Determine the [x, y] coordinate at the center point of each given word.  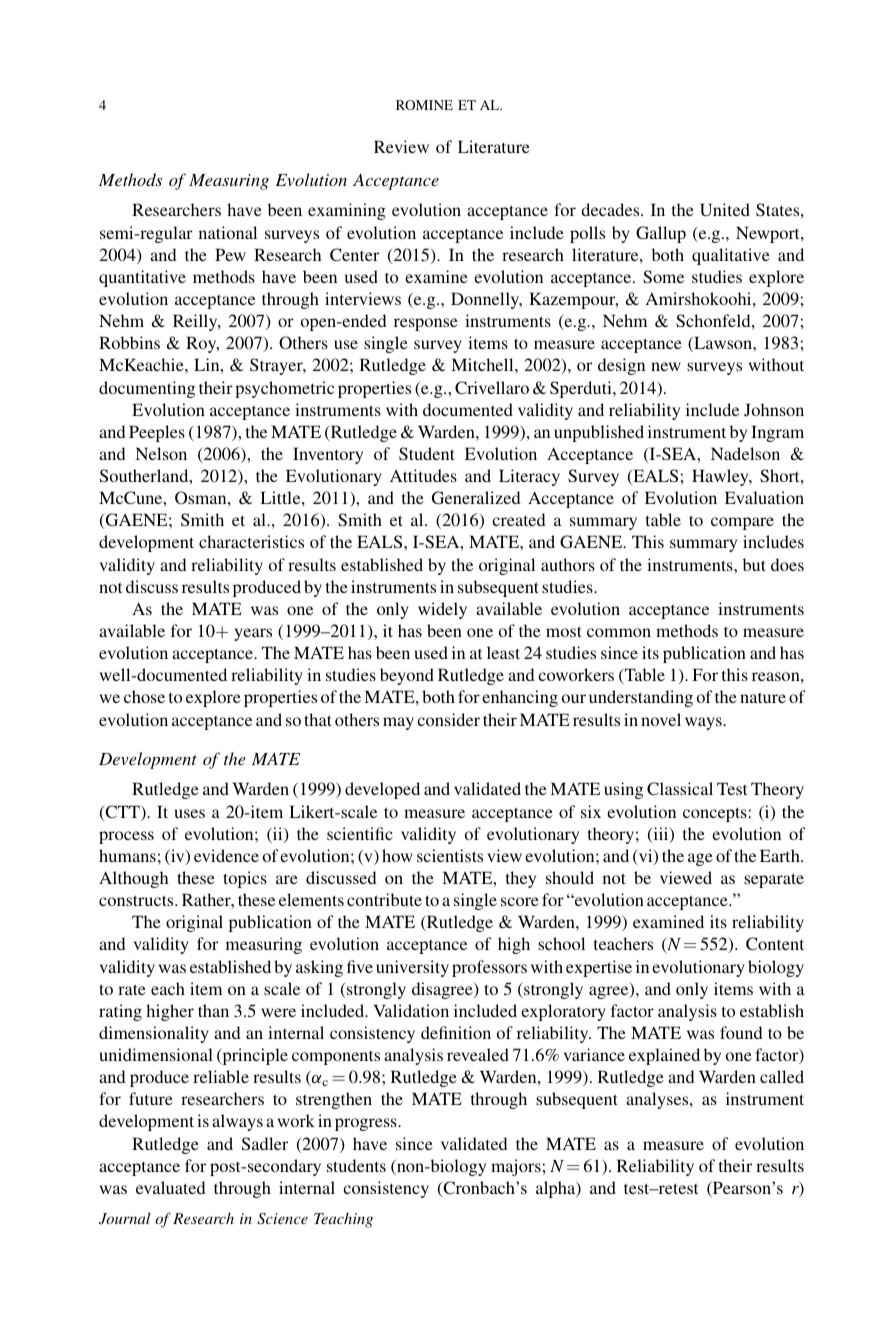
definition [456, 1032]
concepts [715, 814]
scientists [450, 855]
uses [189, 813]
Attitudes [423, 475]
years [253, 634]
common [619, 632]
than [213, 1010]
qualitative [731, 256]
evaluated [170, 1187]
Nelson [161, 453]
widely [442, 610]
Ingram [777, 433]
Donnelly [486, 300]
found [741, 1032]
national [228, 232]
